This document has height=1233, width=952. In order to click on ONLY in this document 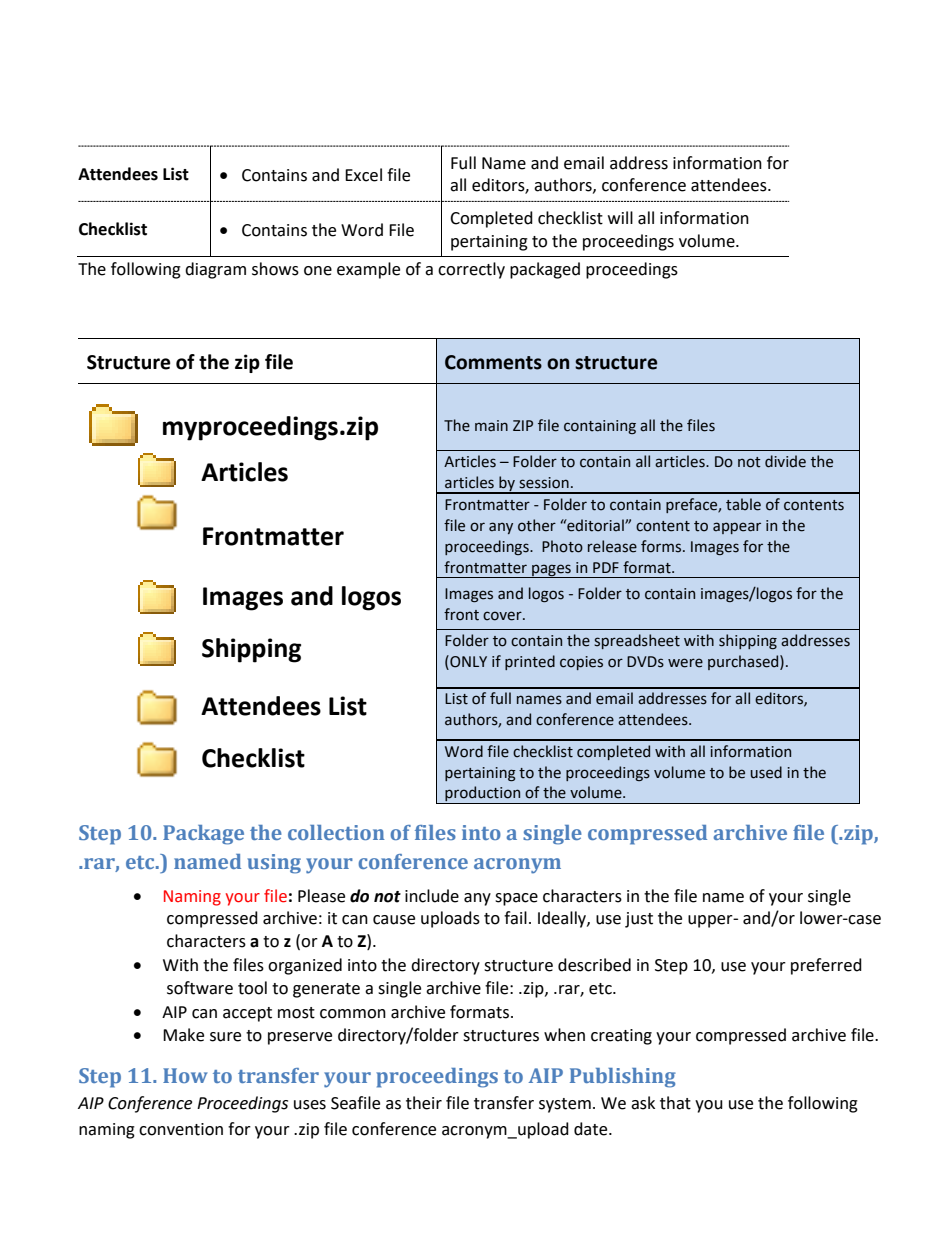, I will do `click(467, 662)`.
